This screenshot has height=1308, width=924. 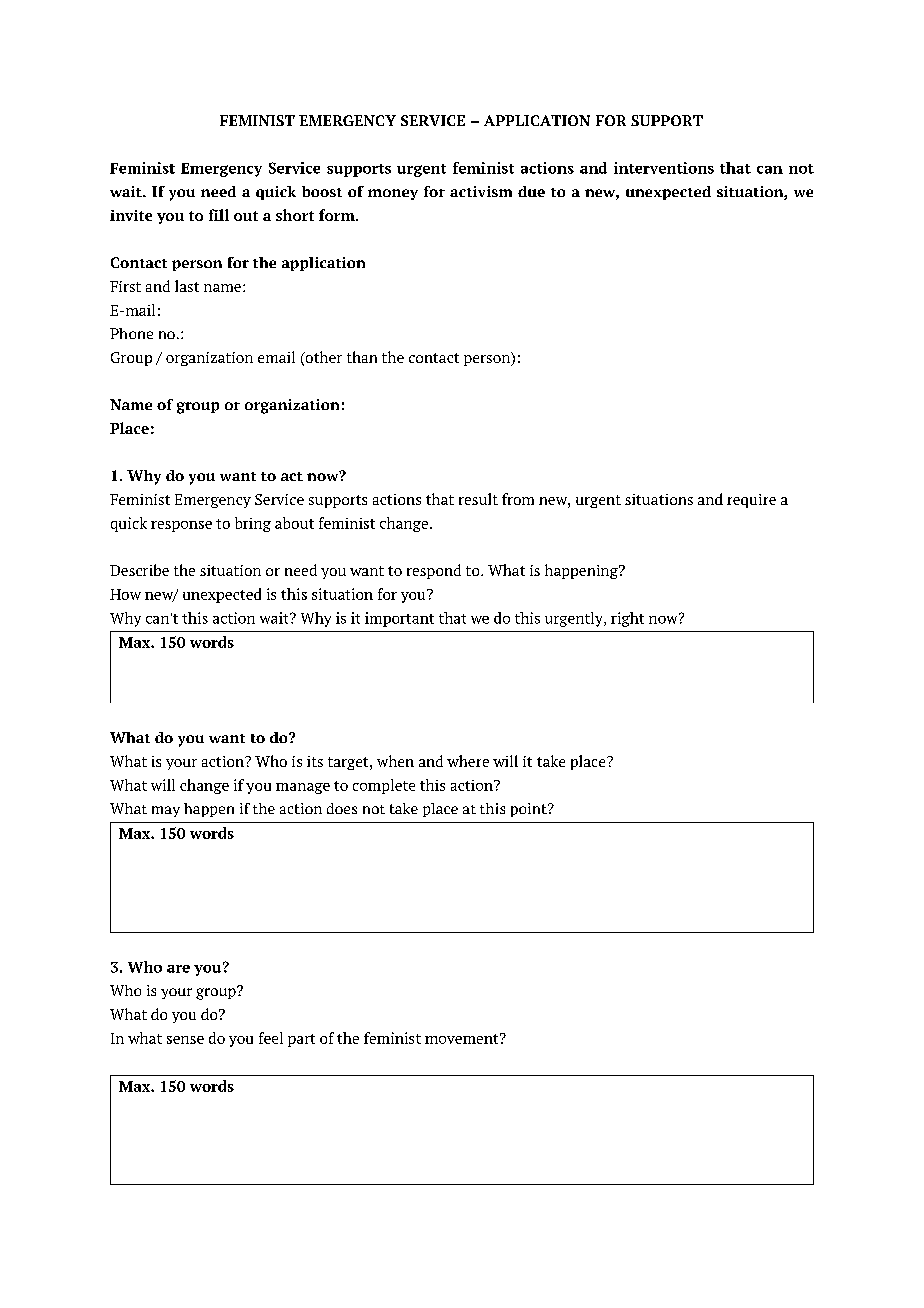 I want to click on response, so click(x=181, y=526).
